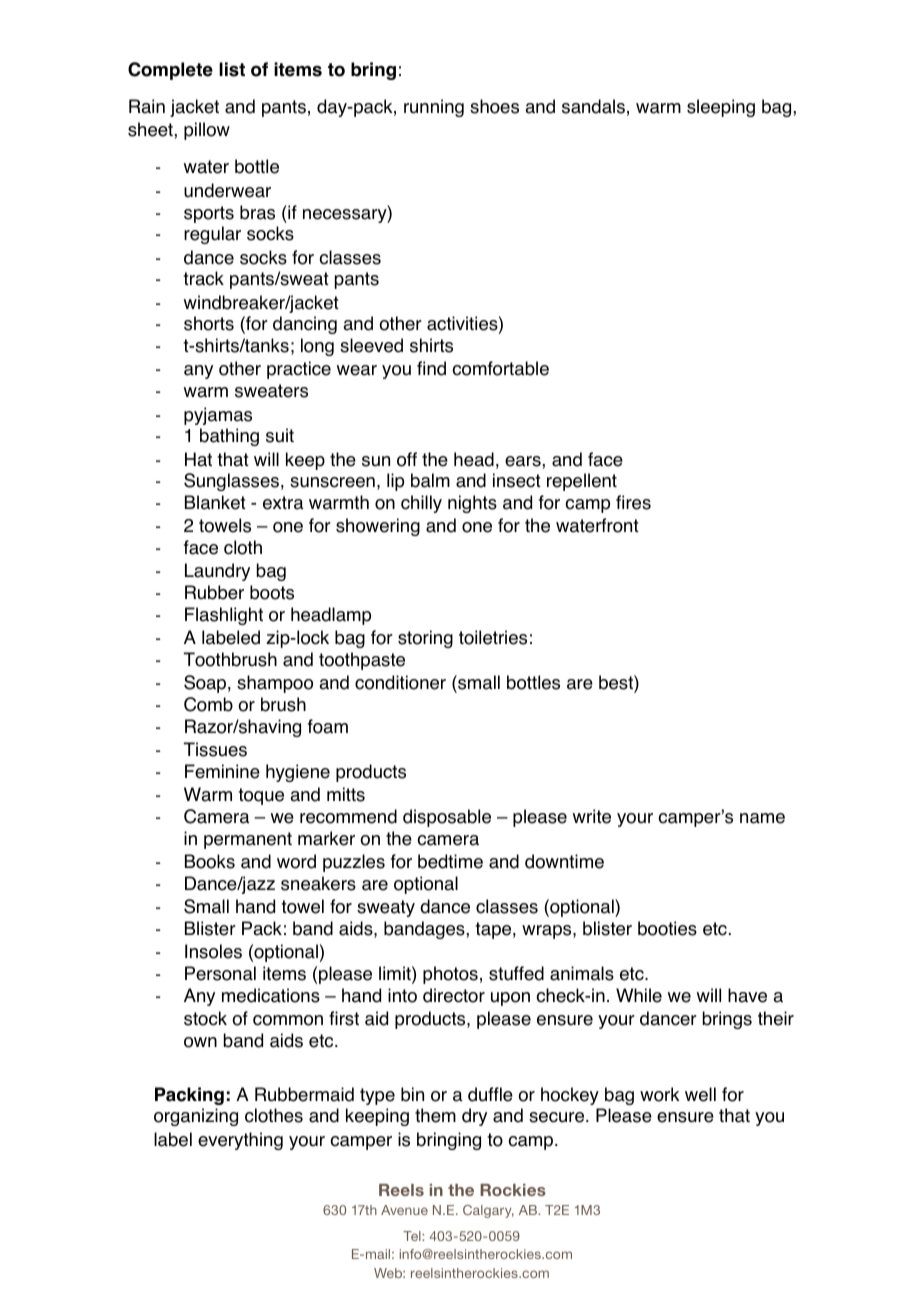 The width and height of the screenshot is (924, 1308). Describe the element at coordinates (762, 818) in the screenshot. I see `name` at that location.
